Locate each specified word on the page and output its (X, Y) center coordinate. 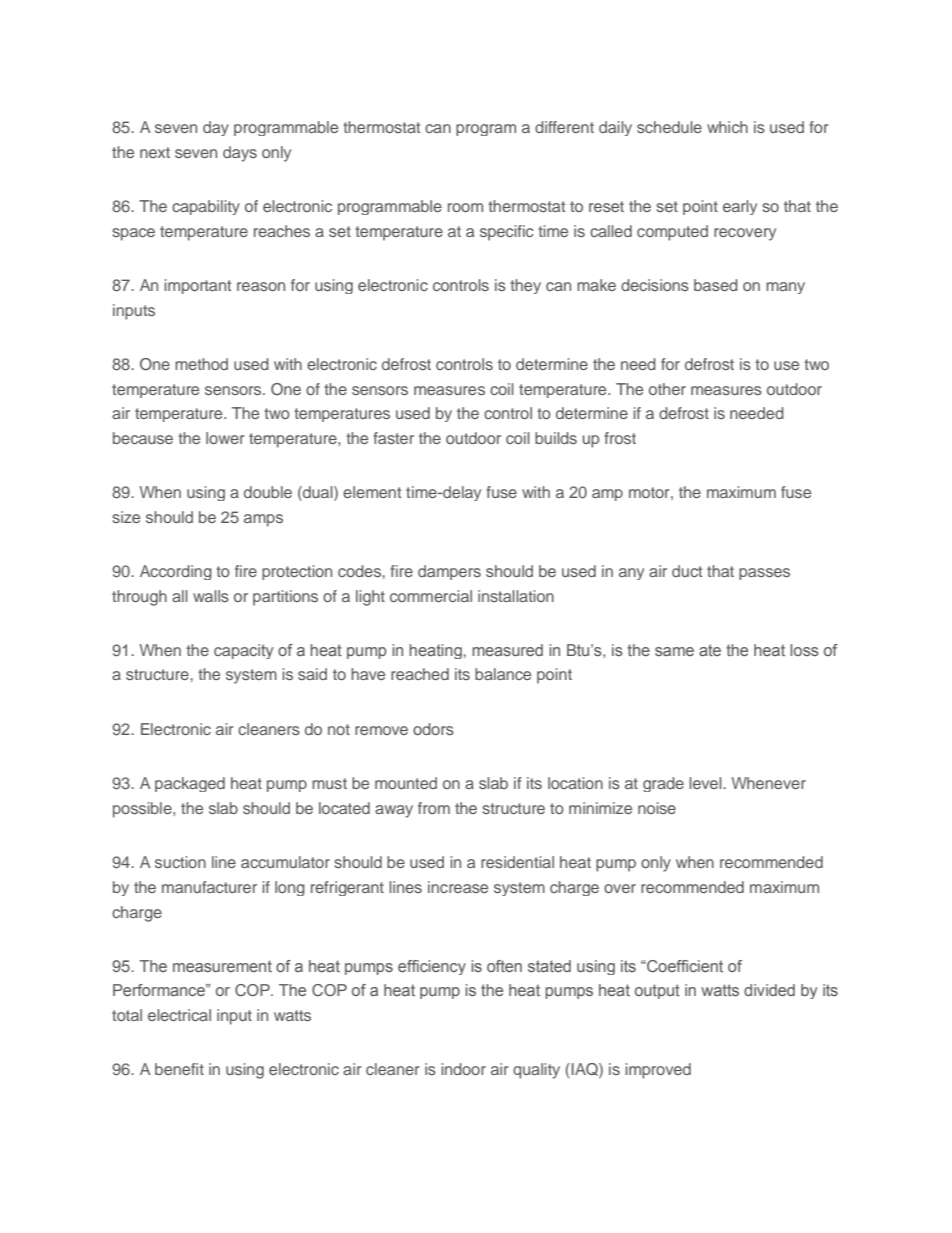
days (240, 154)
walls (211, 596)
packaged (190, 784)
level (706, 783)
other (667, 389)
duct (687, 571)
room (465, 207)
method (201, 364)
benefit (179, 1069)
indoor (463, 1069)
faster (394, 438)
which (727, 127)
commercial (431, 596)
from (434, 808)
